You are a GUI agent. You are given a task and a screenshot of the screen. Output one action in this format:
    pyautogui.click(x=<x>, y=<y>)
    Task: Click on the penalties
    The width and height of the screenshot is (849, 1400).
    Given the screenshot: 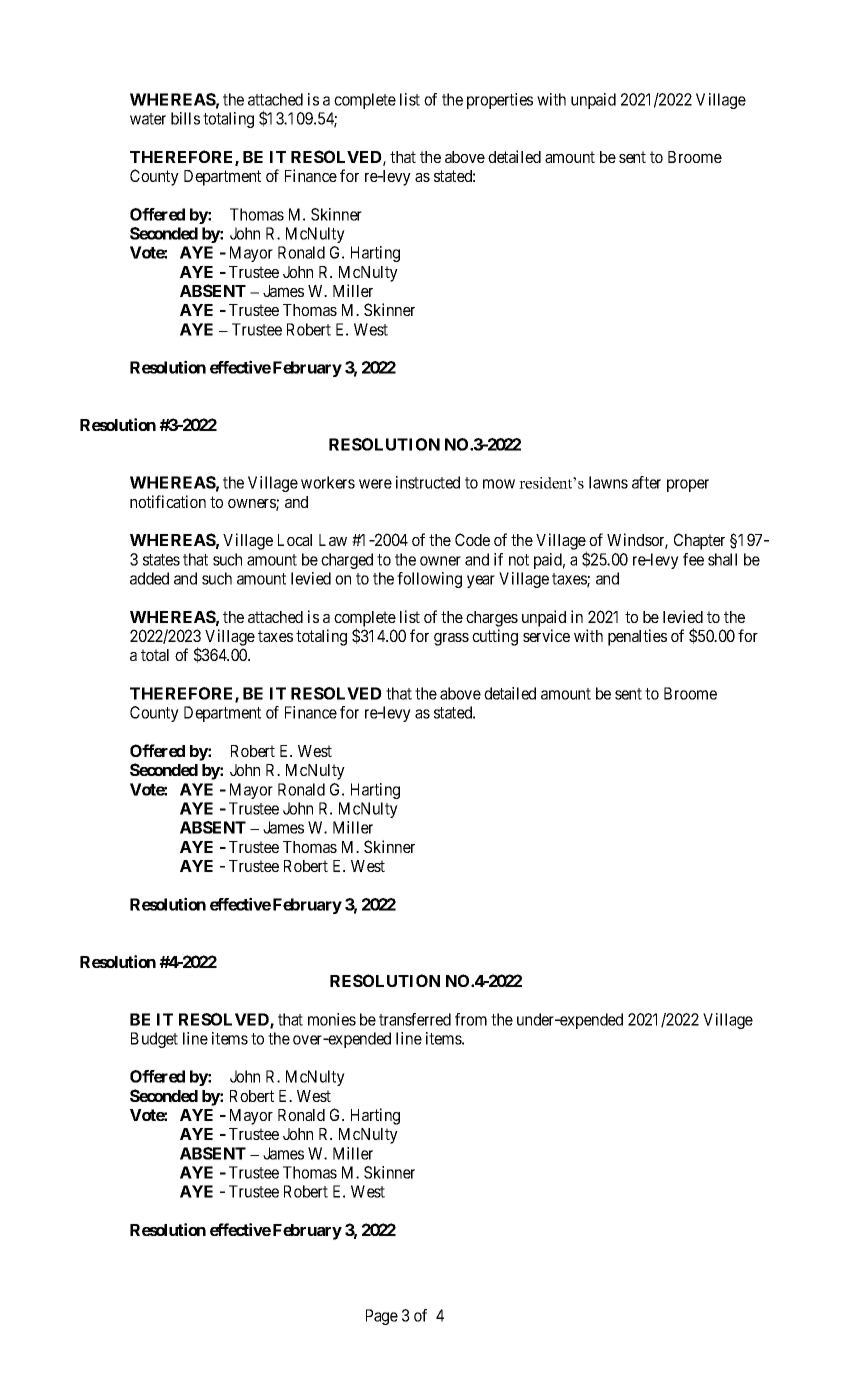 What is the action you would take?
    pyautogui.click(x=637, y=637)
